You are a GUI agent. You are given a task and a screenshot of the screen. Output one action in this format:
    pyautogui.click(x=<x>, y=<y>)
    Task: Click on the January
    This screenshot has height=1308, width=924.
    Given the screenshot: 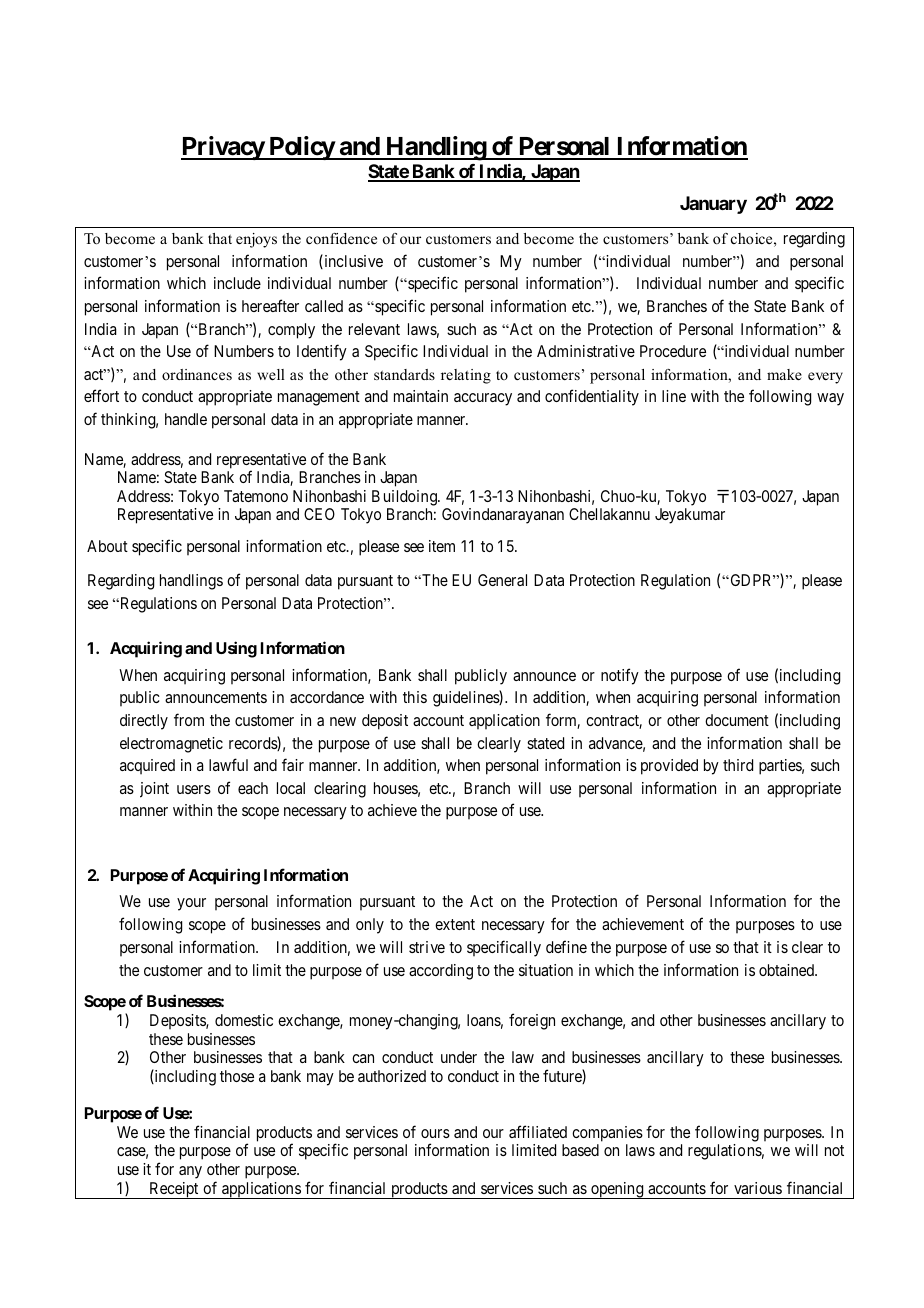 What is the action you would take?
    pyautogui.click(x=713, y=205)
